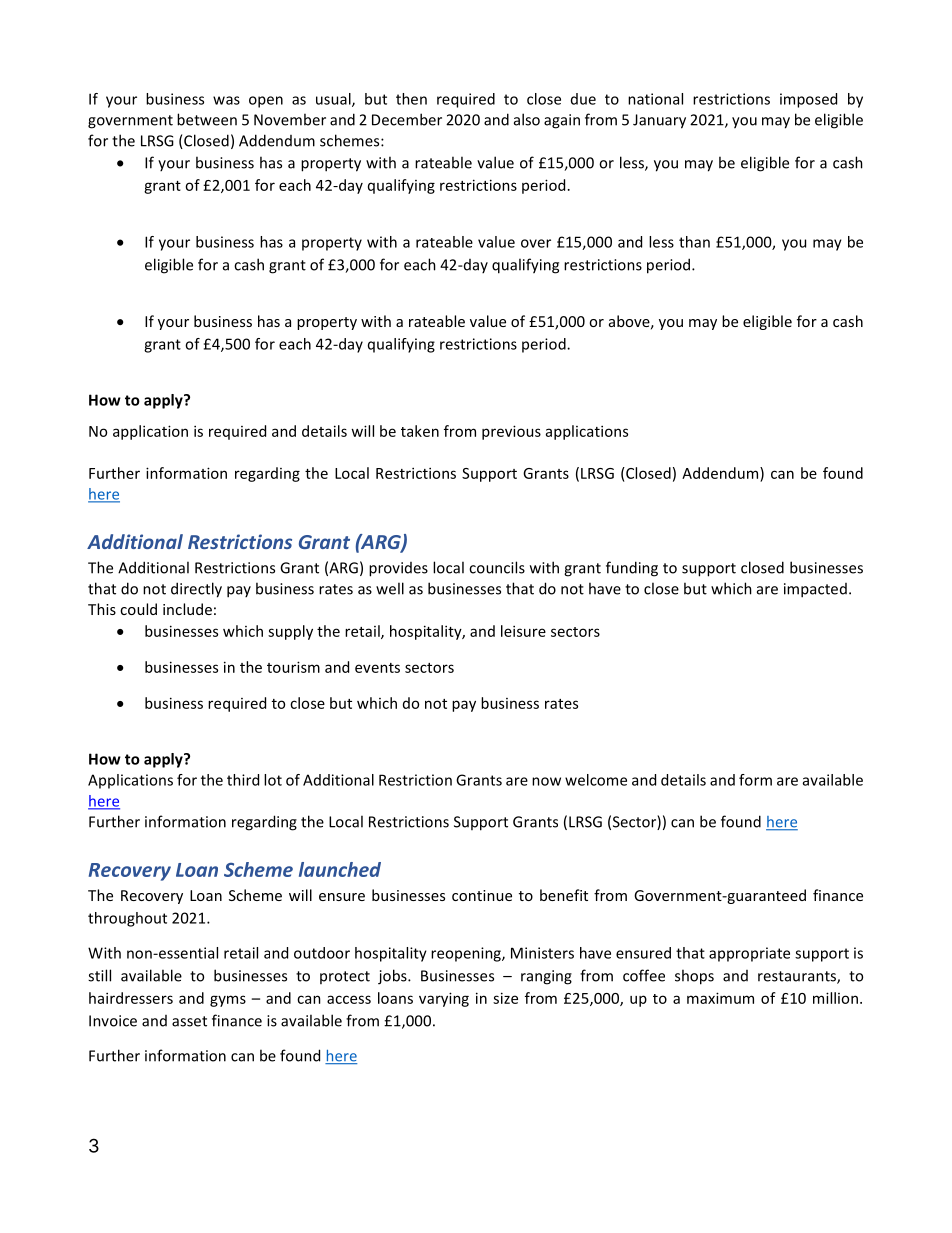  I want to click on between, so click(207, 119).
